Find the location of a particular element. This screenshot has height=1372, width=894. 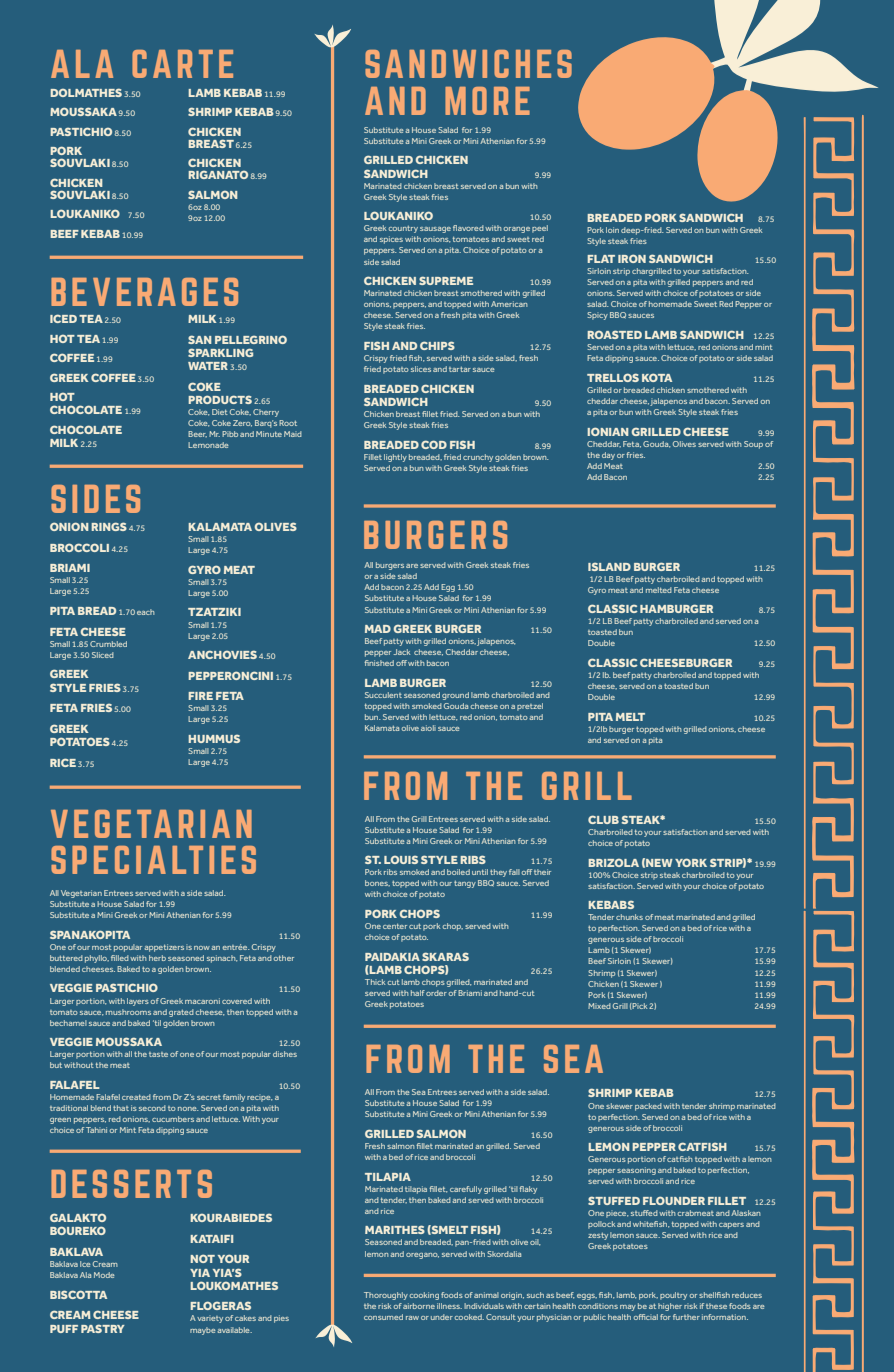

BEVERAGES is located at coordinates (144, 292).
